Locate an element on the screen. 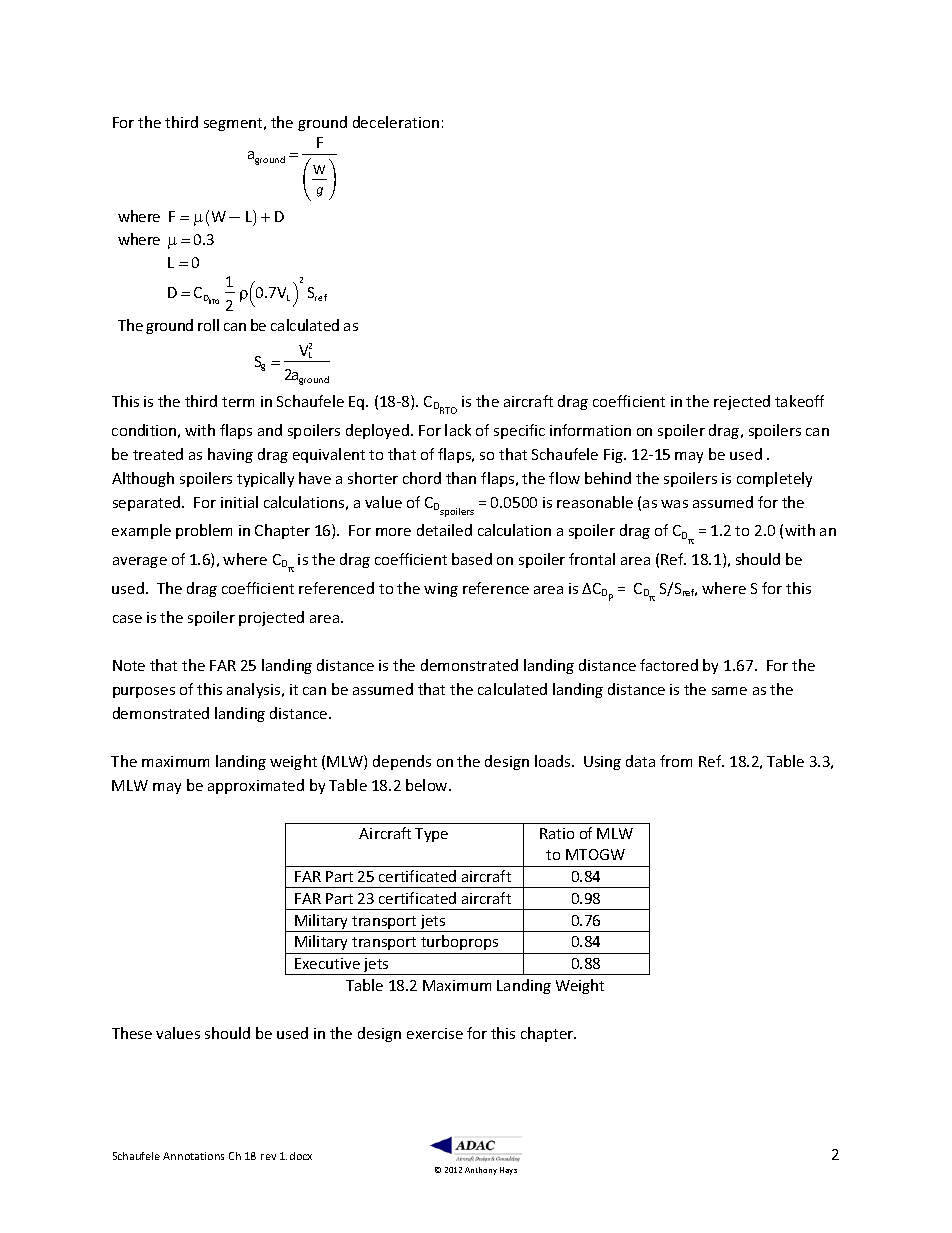  problem is located at coordinates (204, 531).
